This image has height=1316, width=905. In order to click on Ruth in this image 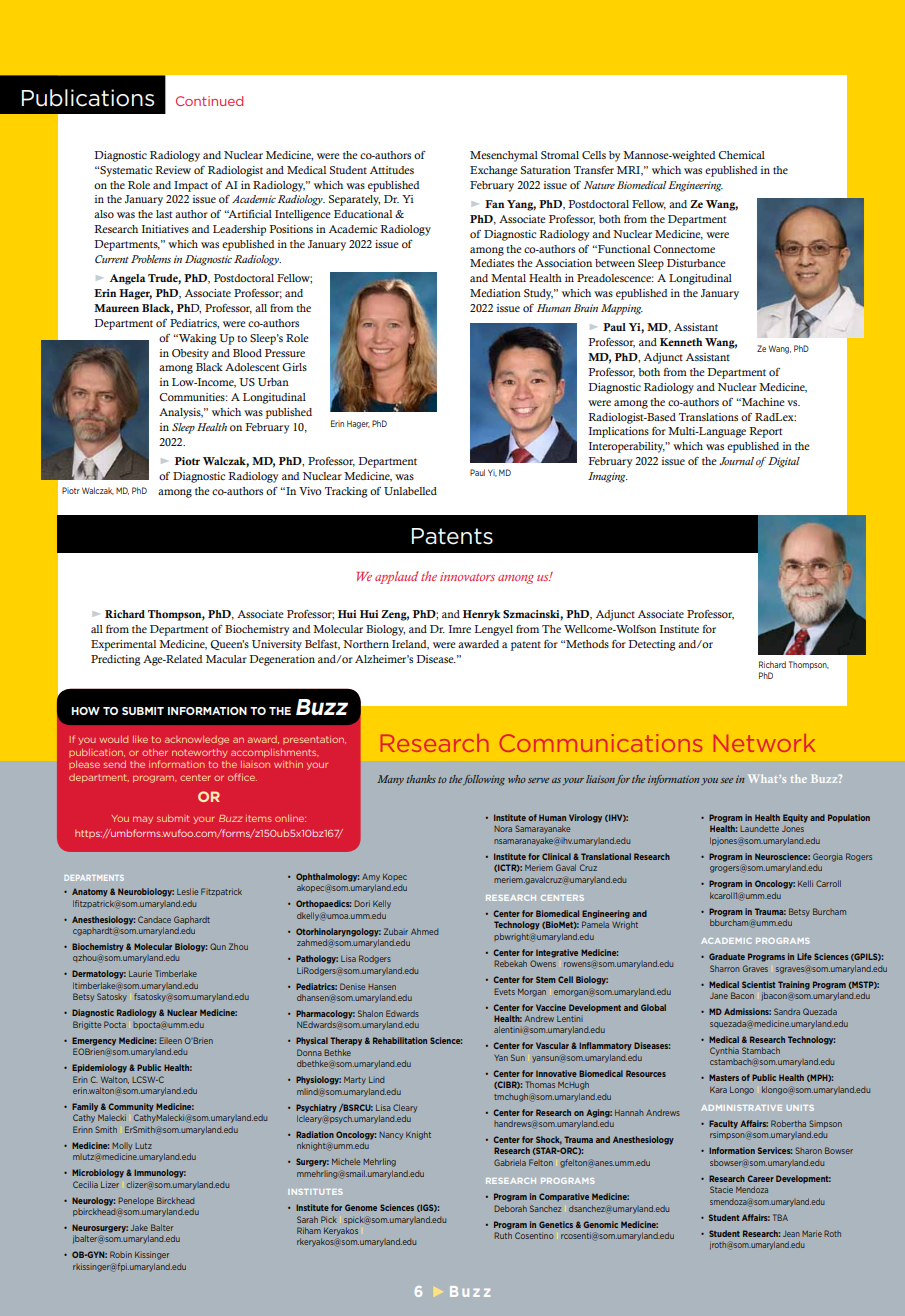, I will do `click(503, 1235)`.
